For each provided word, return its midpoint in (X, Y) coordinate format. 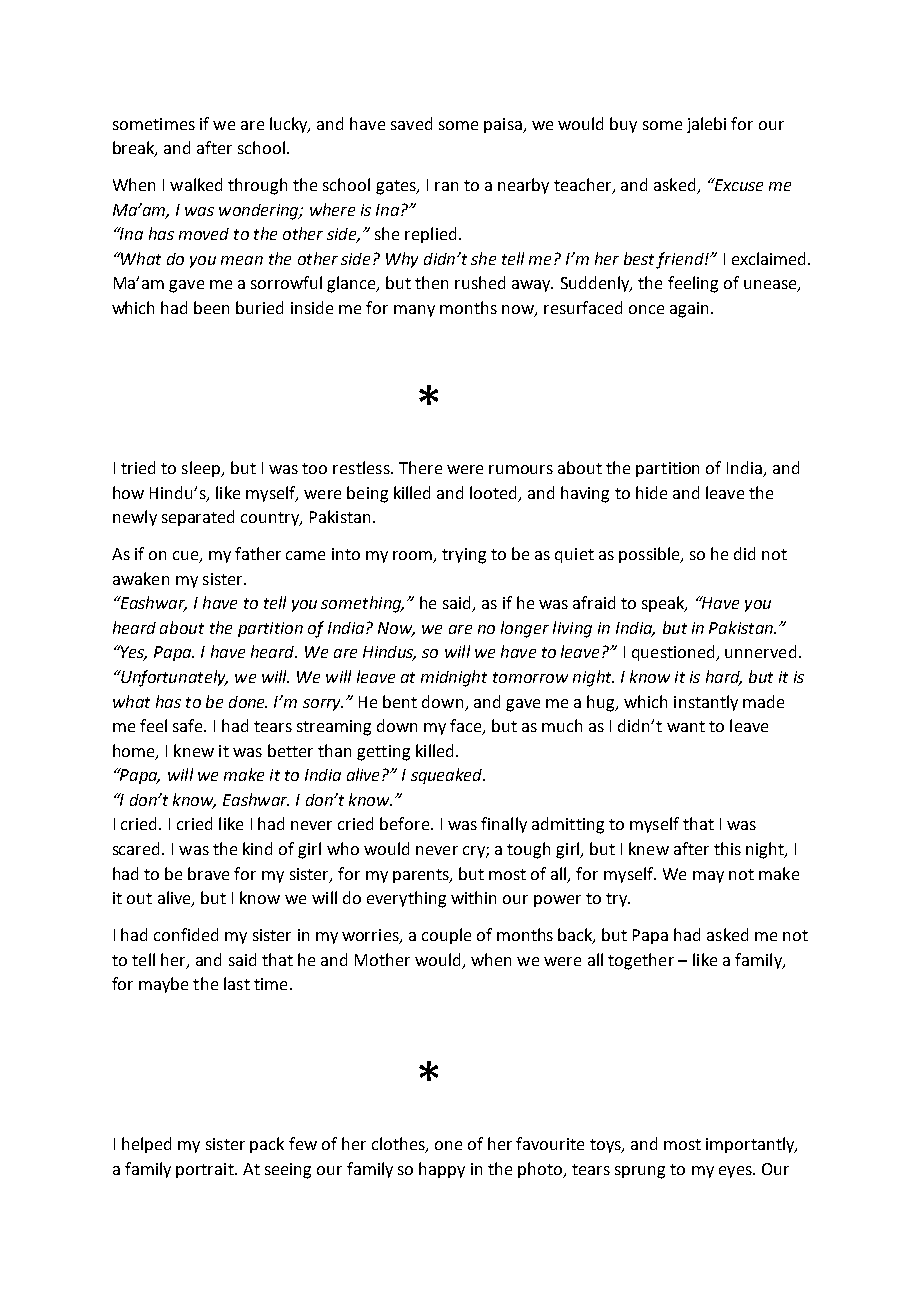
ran (446, 186)
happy (442, 1170)
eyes (736, 1172)
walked (196, 184)
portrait (206, 1170)
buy (623, 125)
